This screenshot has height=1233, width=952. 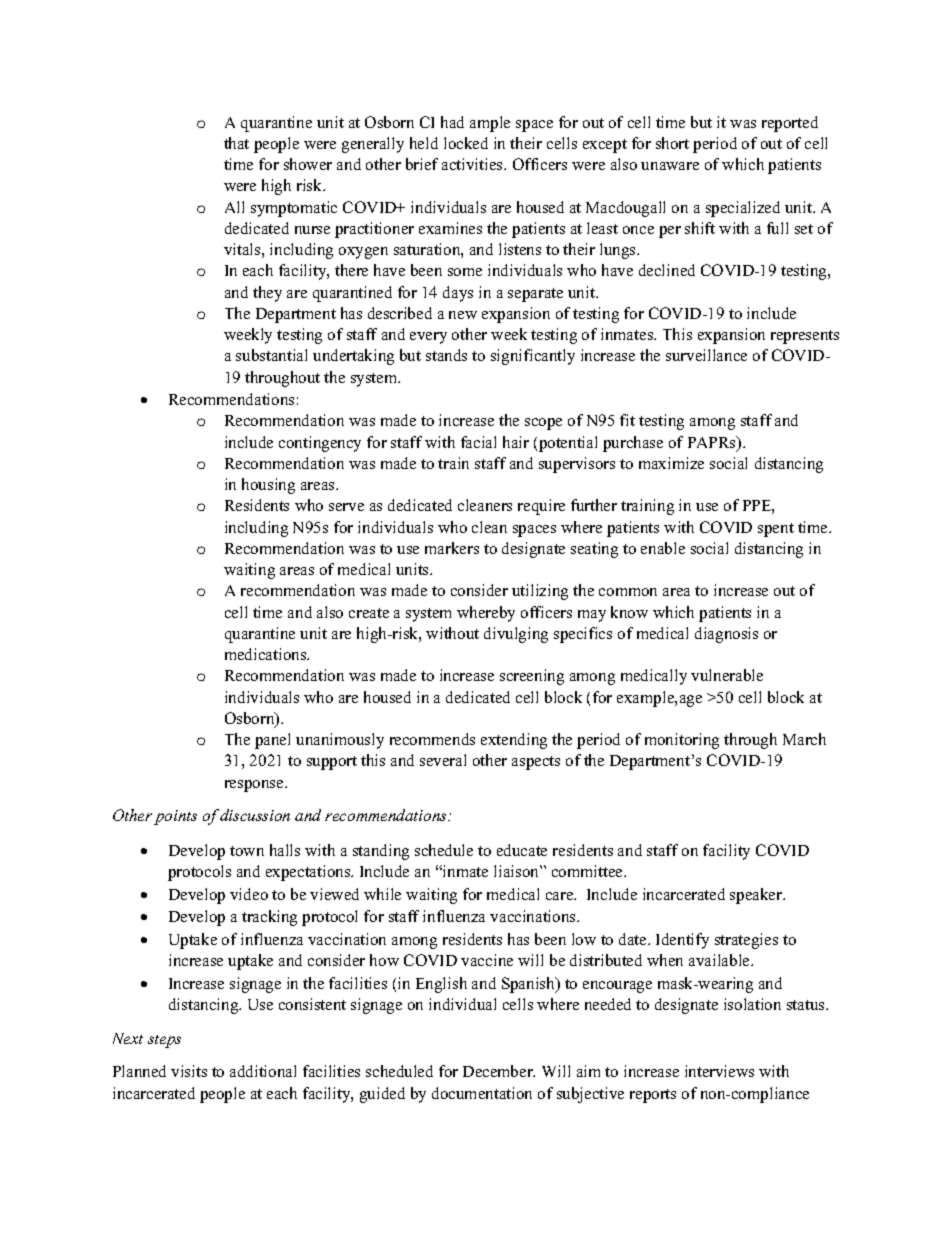 I want to click on substantial, so click(x=271, y=355).
